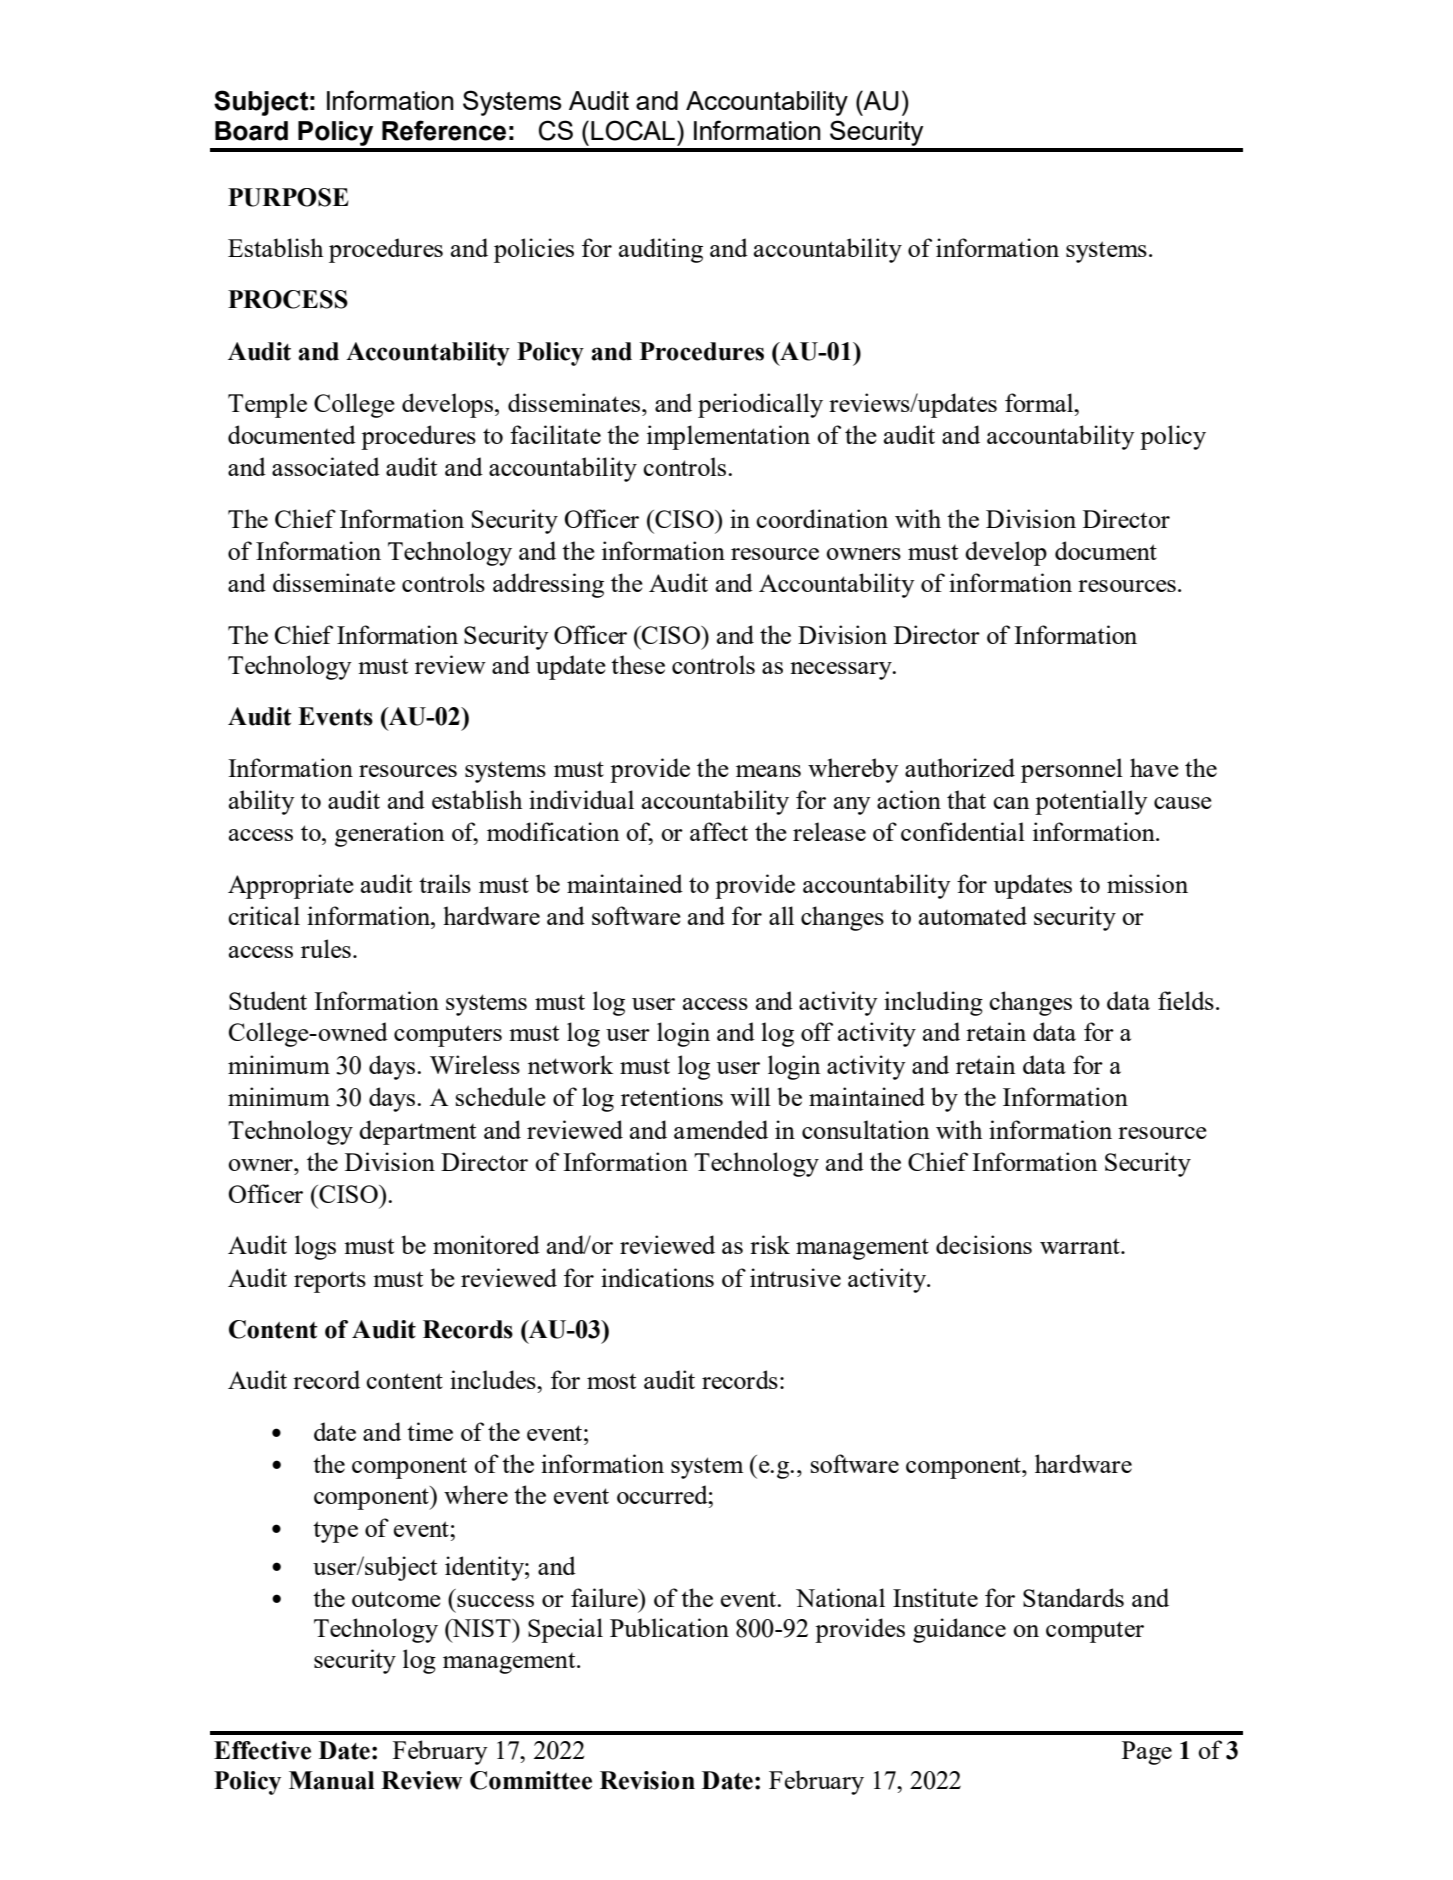 This image has width=1453, height=1880. Describe the element at coordinates (417, 1132) in the image. I see `department` at that location.
